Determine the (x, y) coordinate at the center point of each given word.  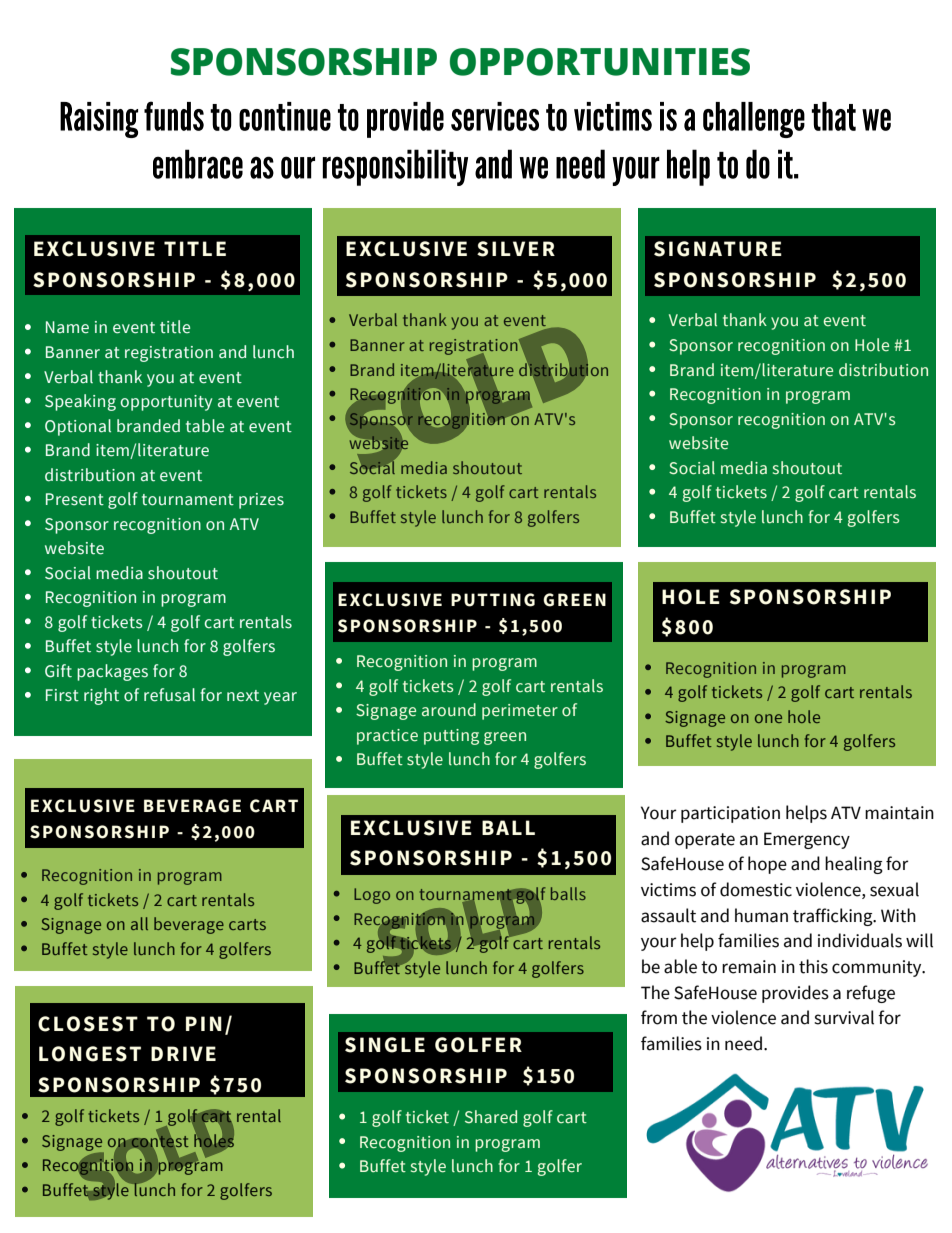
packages (112, 672)
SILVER (516, 249)
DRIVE (183, 1053)
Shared (491, 1117)
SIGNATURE (718, 249)
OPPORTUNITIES (600, 62)
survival (844, 1017)
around (449, 710)
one (768, 718)
